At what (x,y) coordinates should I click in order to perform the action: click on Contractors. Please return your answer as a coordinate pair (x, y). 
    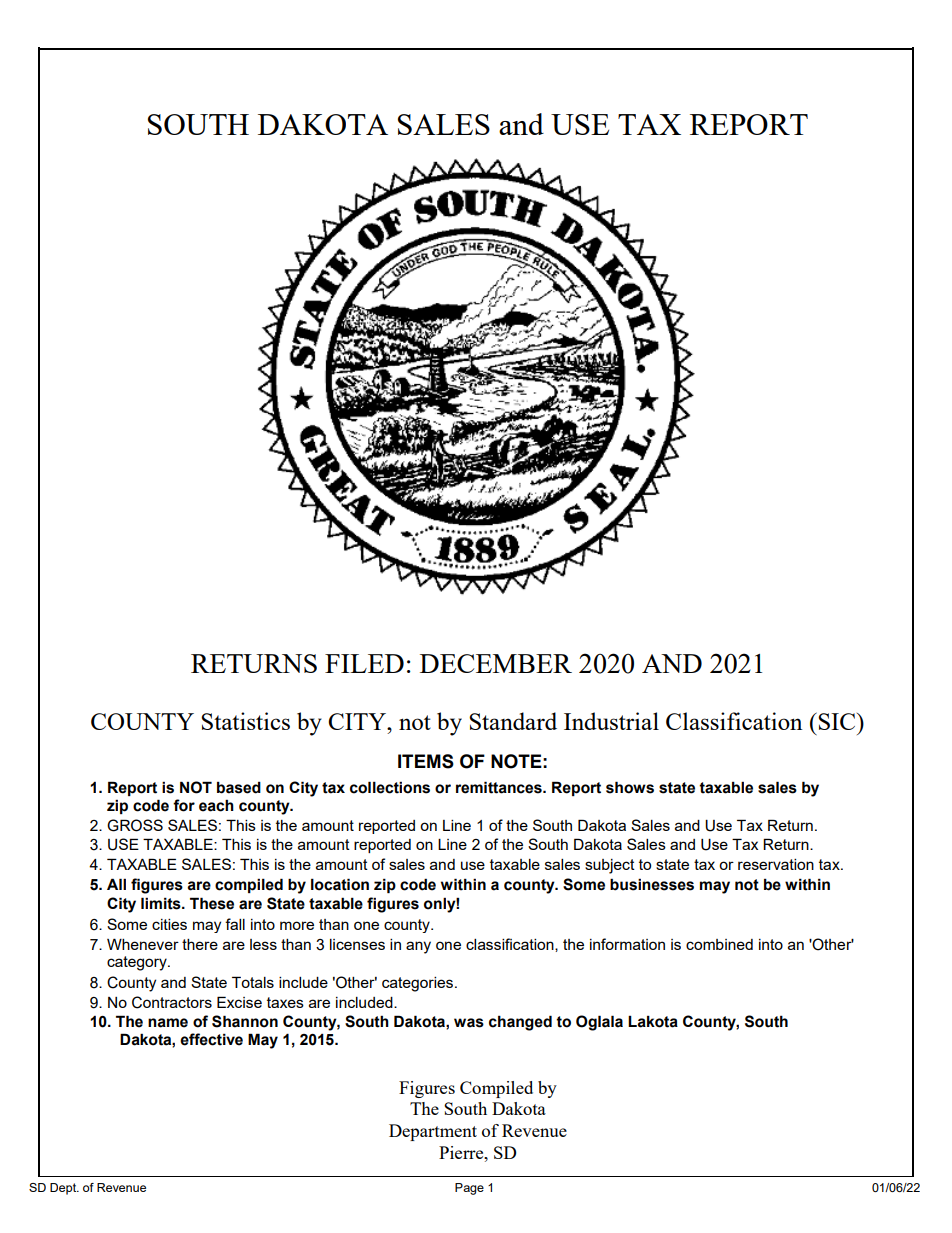
    Looking at the image, I should click on (172, 1002).
